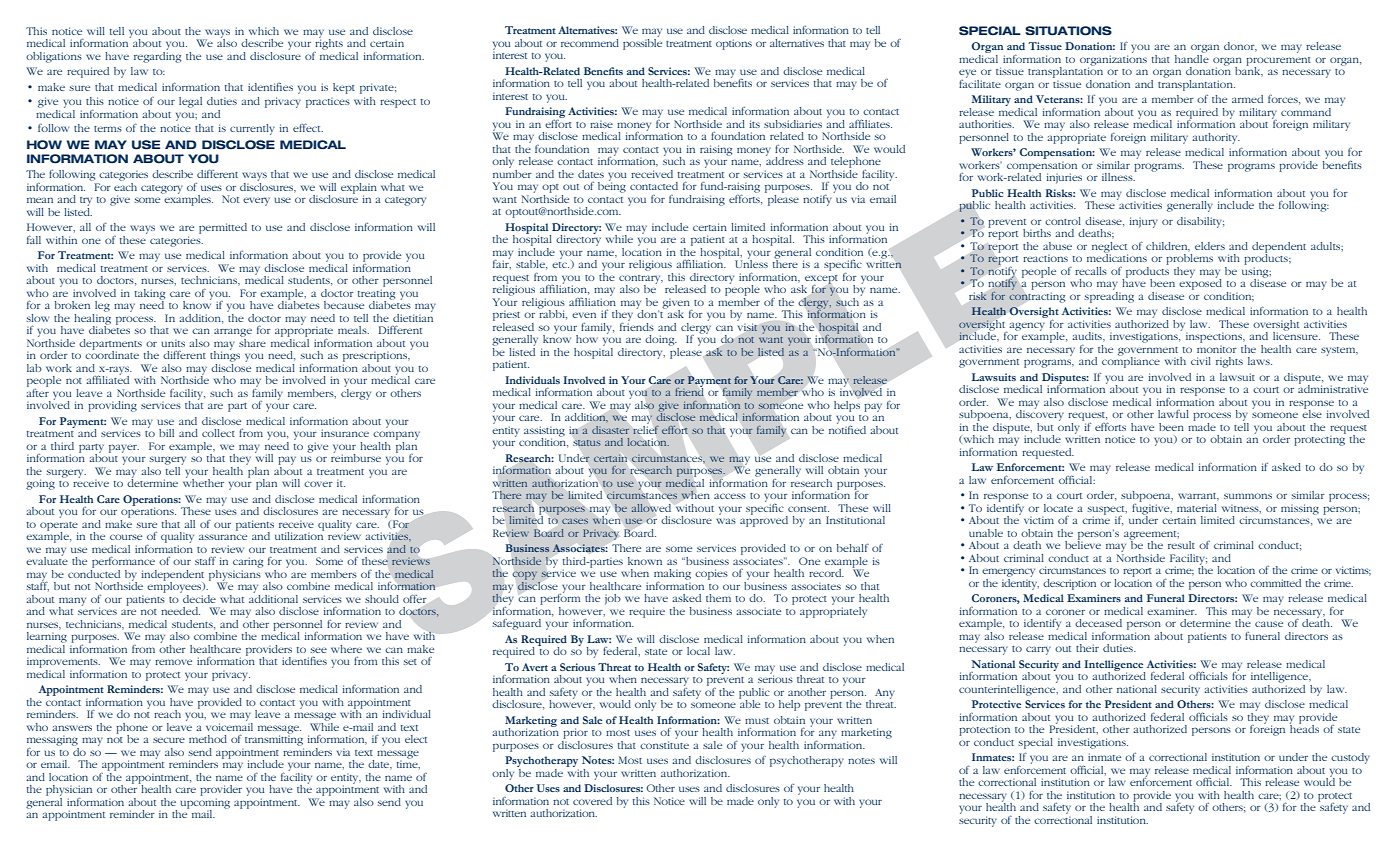 The width and height of the screenshot is (1400, 850). Describe the element at coordinates (734, 44) in the screenshot. I see `options` at that location.
